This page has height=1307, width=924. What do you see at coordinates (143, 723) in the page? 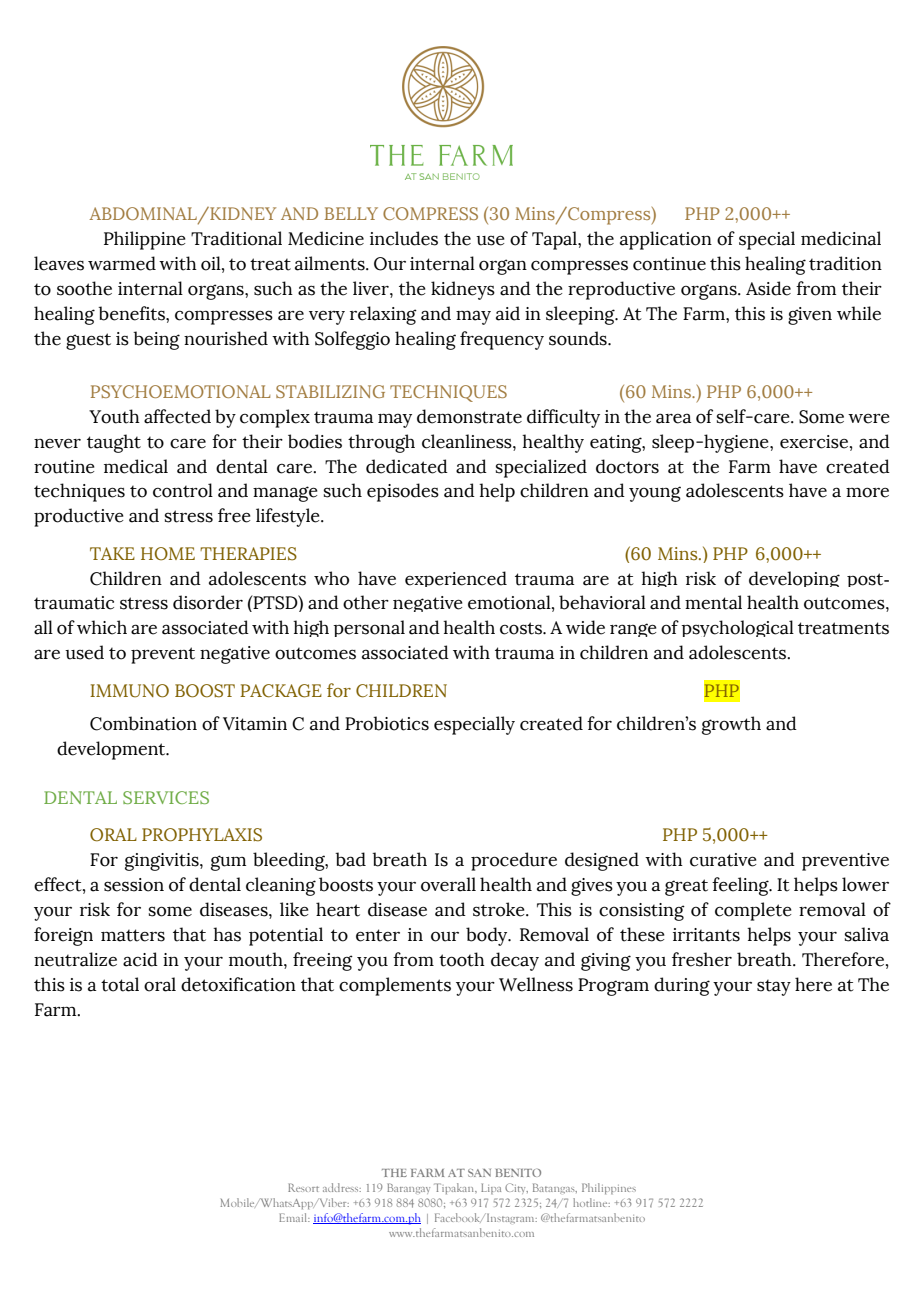
I see `Combination` at bounding box center [143, 723].
